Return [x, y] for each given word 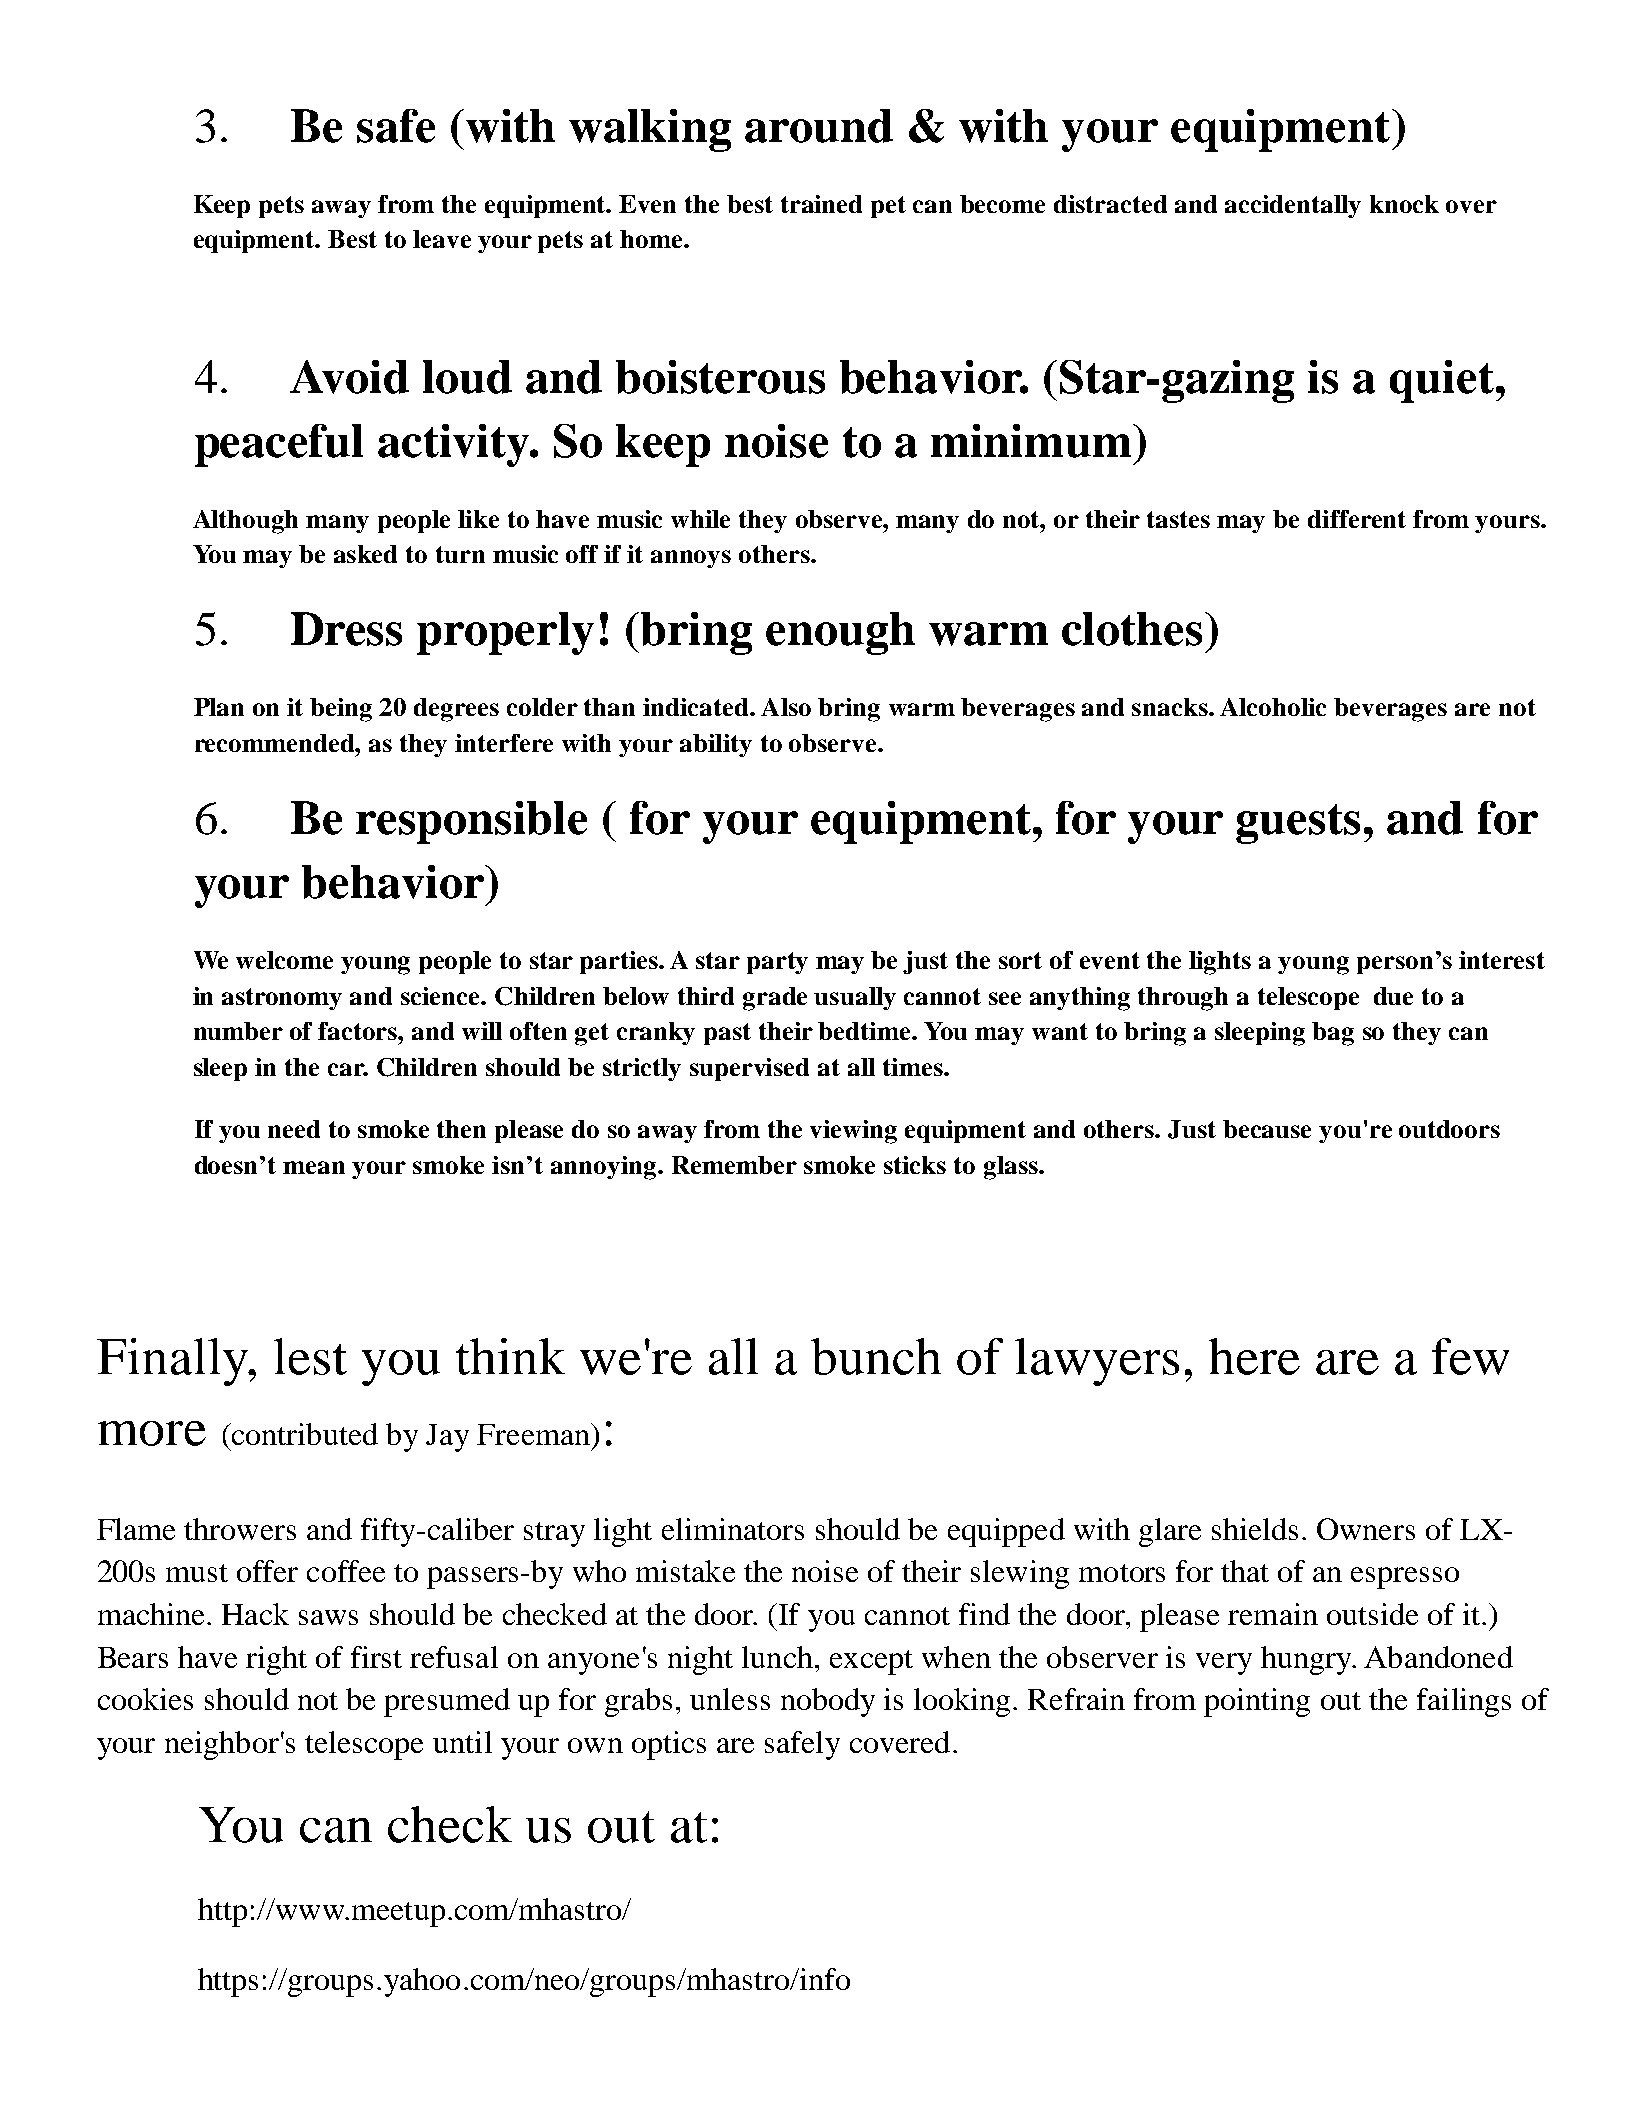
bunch [876, 1356]
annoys [691, 559]
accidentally [1293, 206]
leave [442, 239]
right [276, 1660]
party [777, 963]
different [1357, 519]
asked [365, 554]
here [1254, 1356]
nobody [828, 1702]
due [1393, 996]
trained [821, 204]
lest [310, 1356]
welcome [284, 960]
